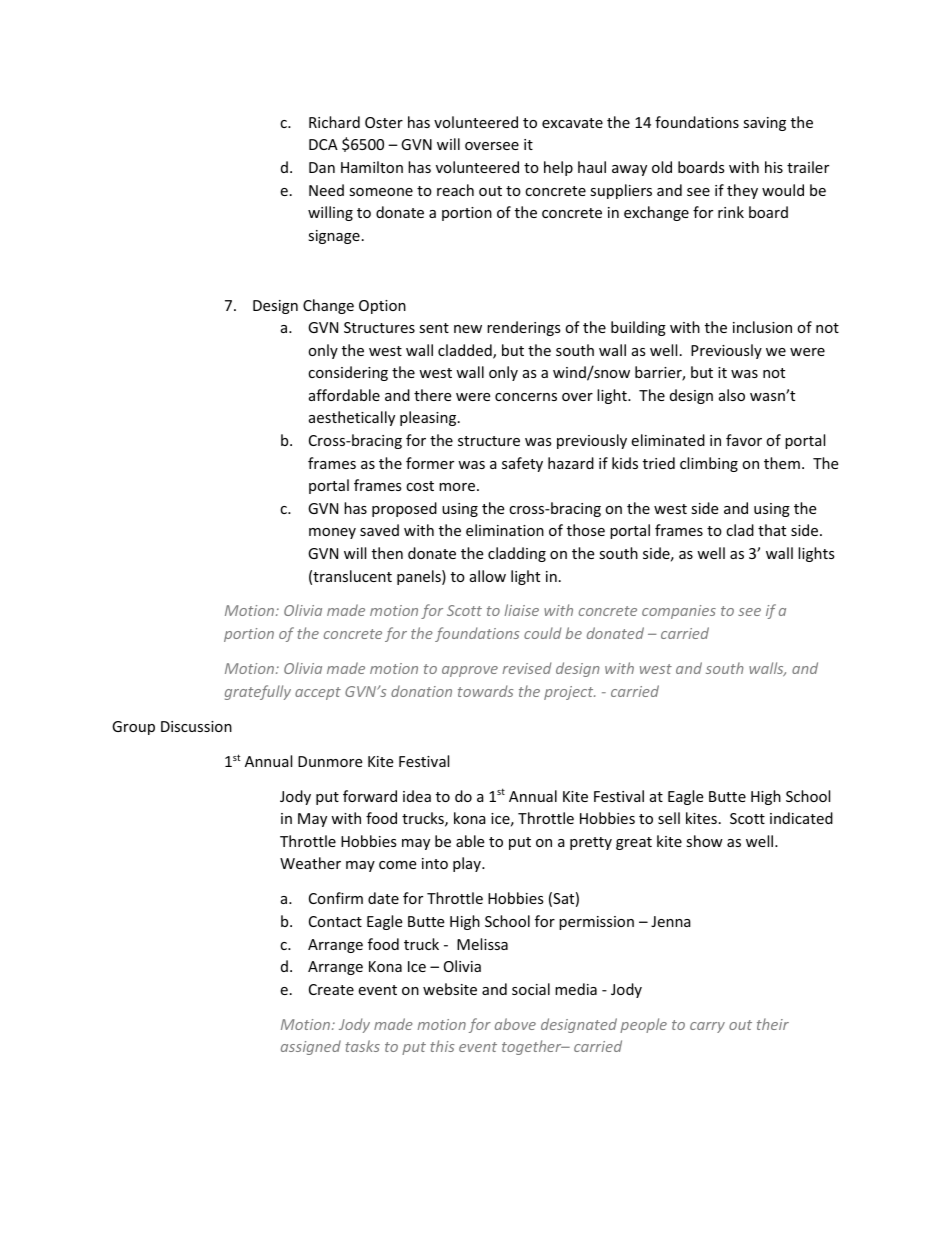 This image has height=1233, width=952. I want to click on assigned, so click(311, 1047).
